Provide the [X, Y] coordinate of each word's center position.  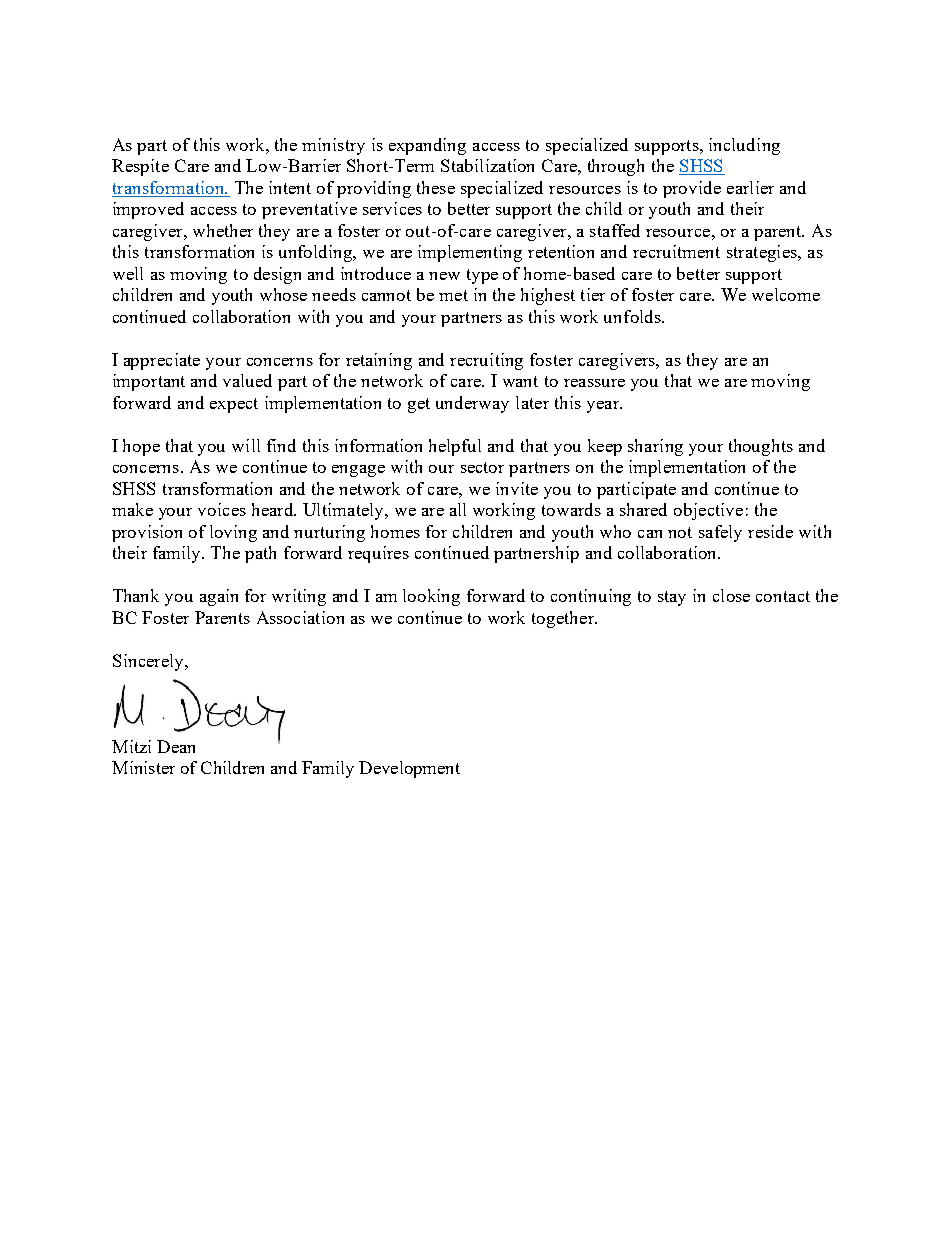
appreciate [162, 361]
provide [692, 189]
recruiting [486, 361]
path [260, 554]
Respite [140, 167]
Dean [176, 746]
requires [378, 554]
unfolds [633, 316]
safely [720, 533]
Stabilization [487, 165]
